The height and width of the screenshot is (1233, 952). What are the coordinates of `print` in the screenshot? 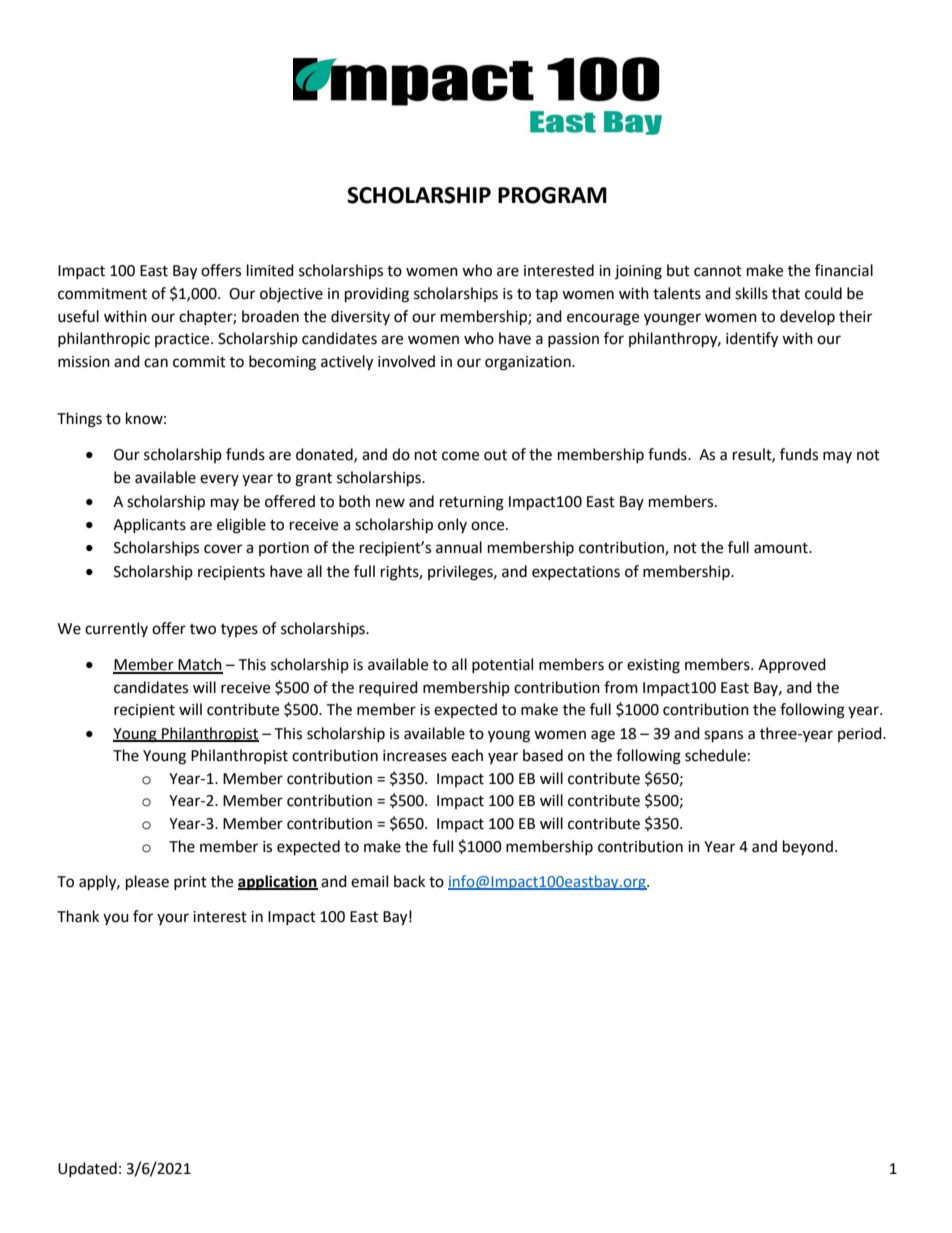 It's located at (190, 883).
